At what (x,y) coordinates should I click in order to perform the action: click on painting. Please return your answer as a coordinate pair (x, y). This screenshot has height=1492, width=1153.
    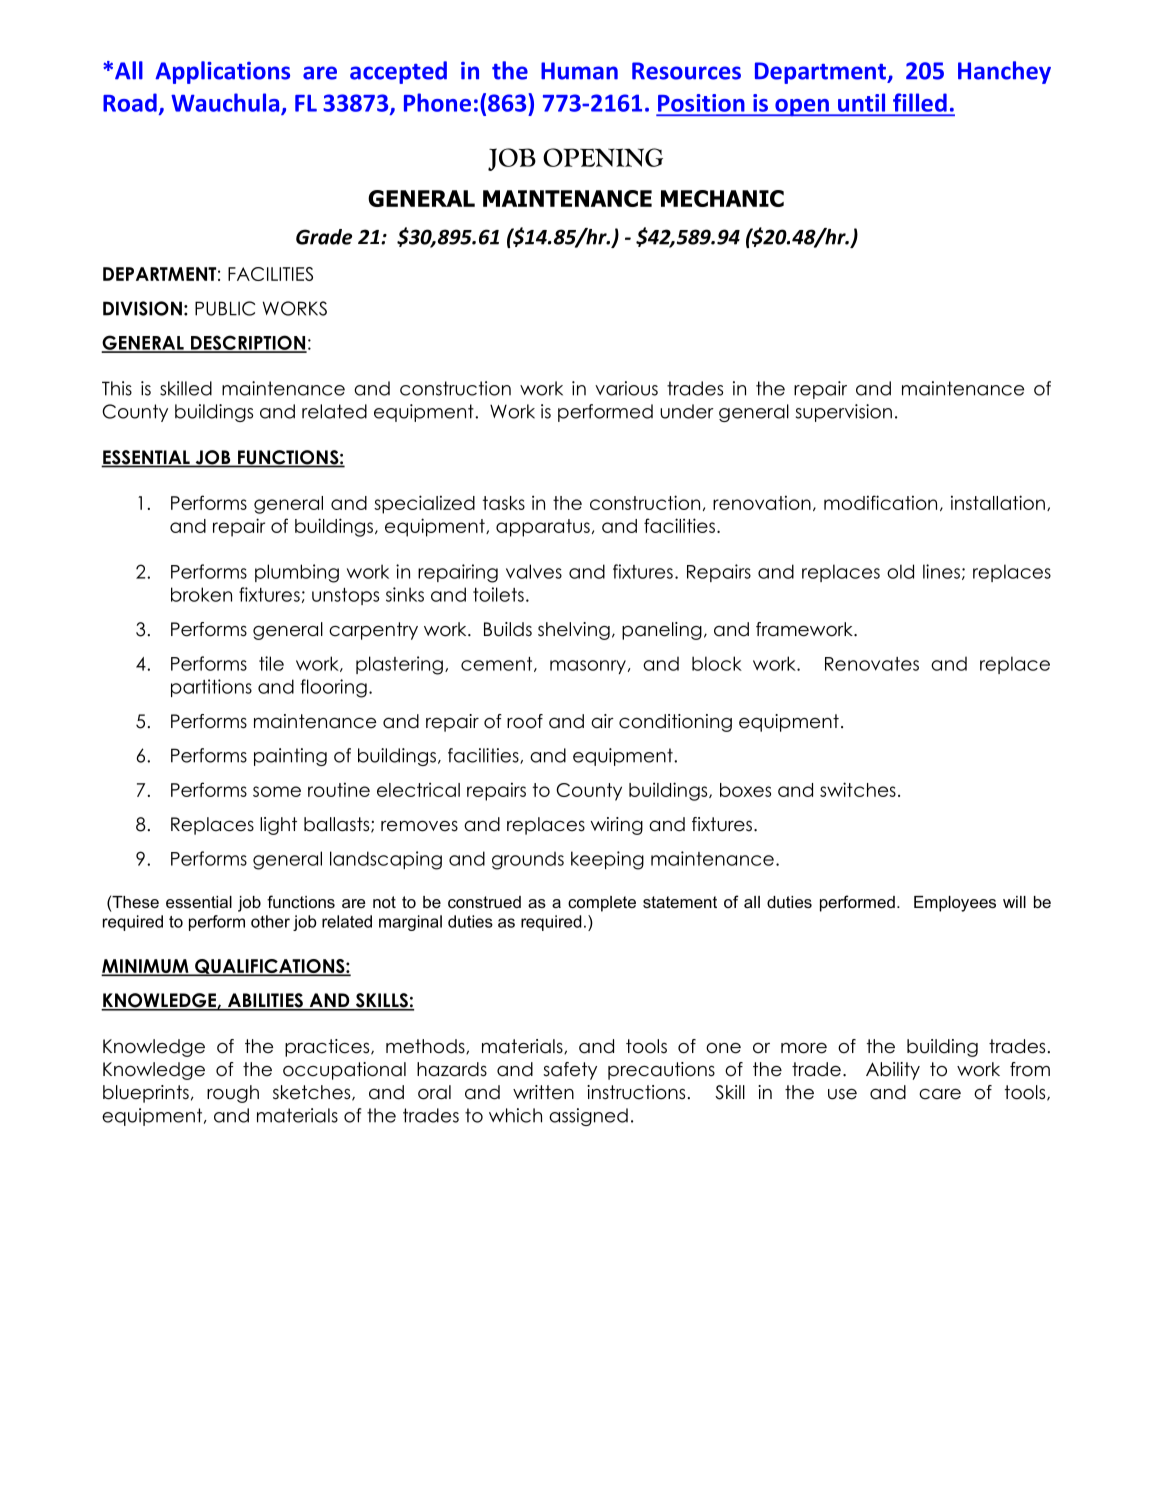
    Looking at the image, I should click on (290, 757).
